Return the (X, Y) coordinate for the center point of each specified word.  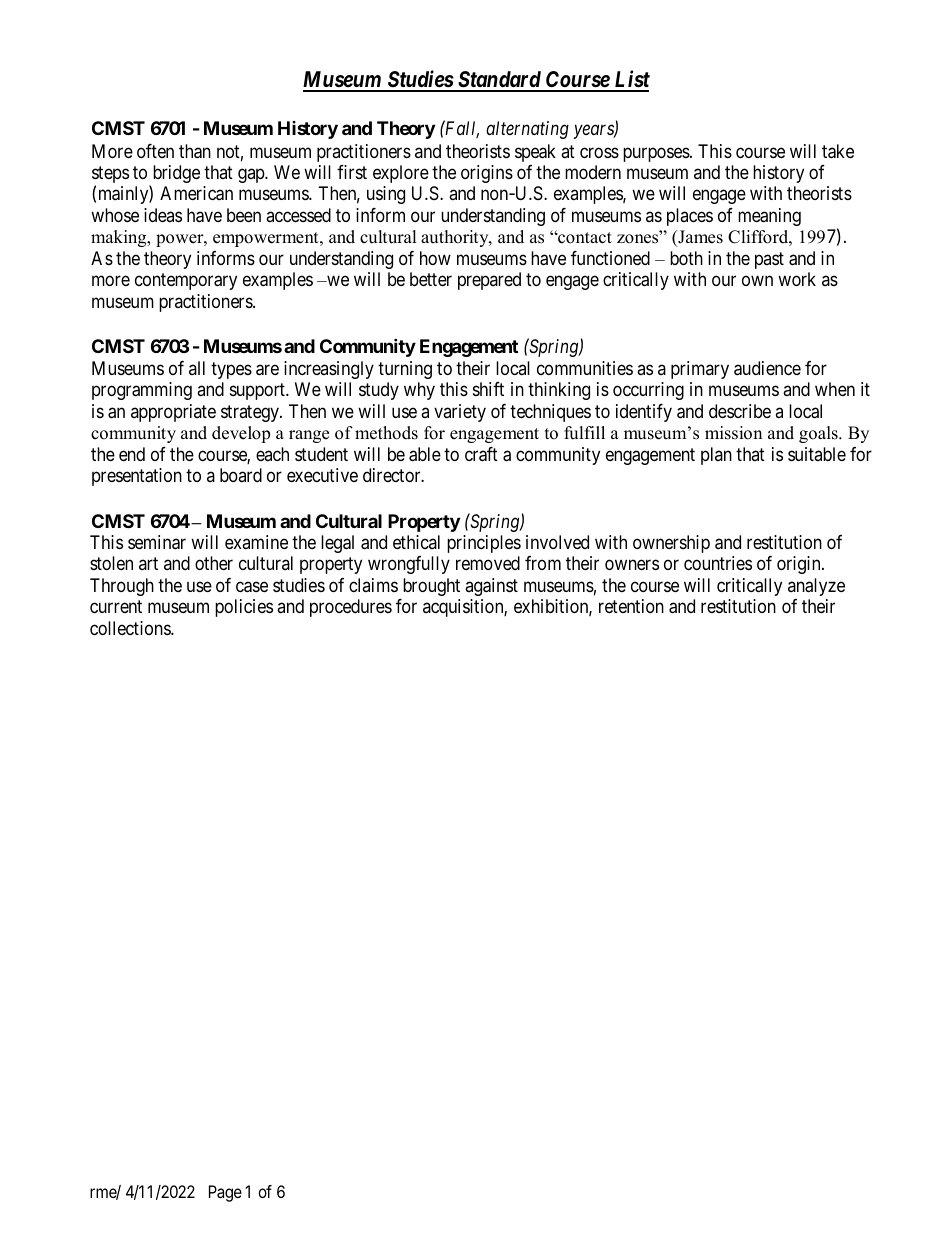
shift (488, 389)
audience (767, 368)
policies (244, 608)
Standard (499, 81)
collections (131, 628)
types (231, 370)
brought (431, 587)
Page (225, 1193)
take (838, 151)
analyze (816, 587)
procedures (351, 608)
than (195, 151)
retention (631, 606)
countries (718, 563)
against (491, 587)
